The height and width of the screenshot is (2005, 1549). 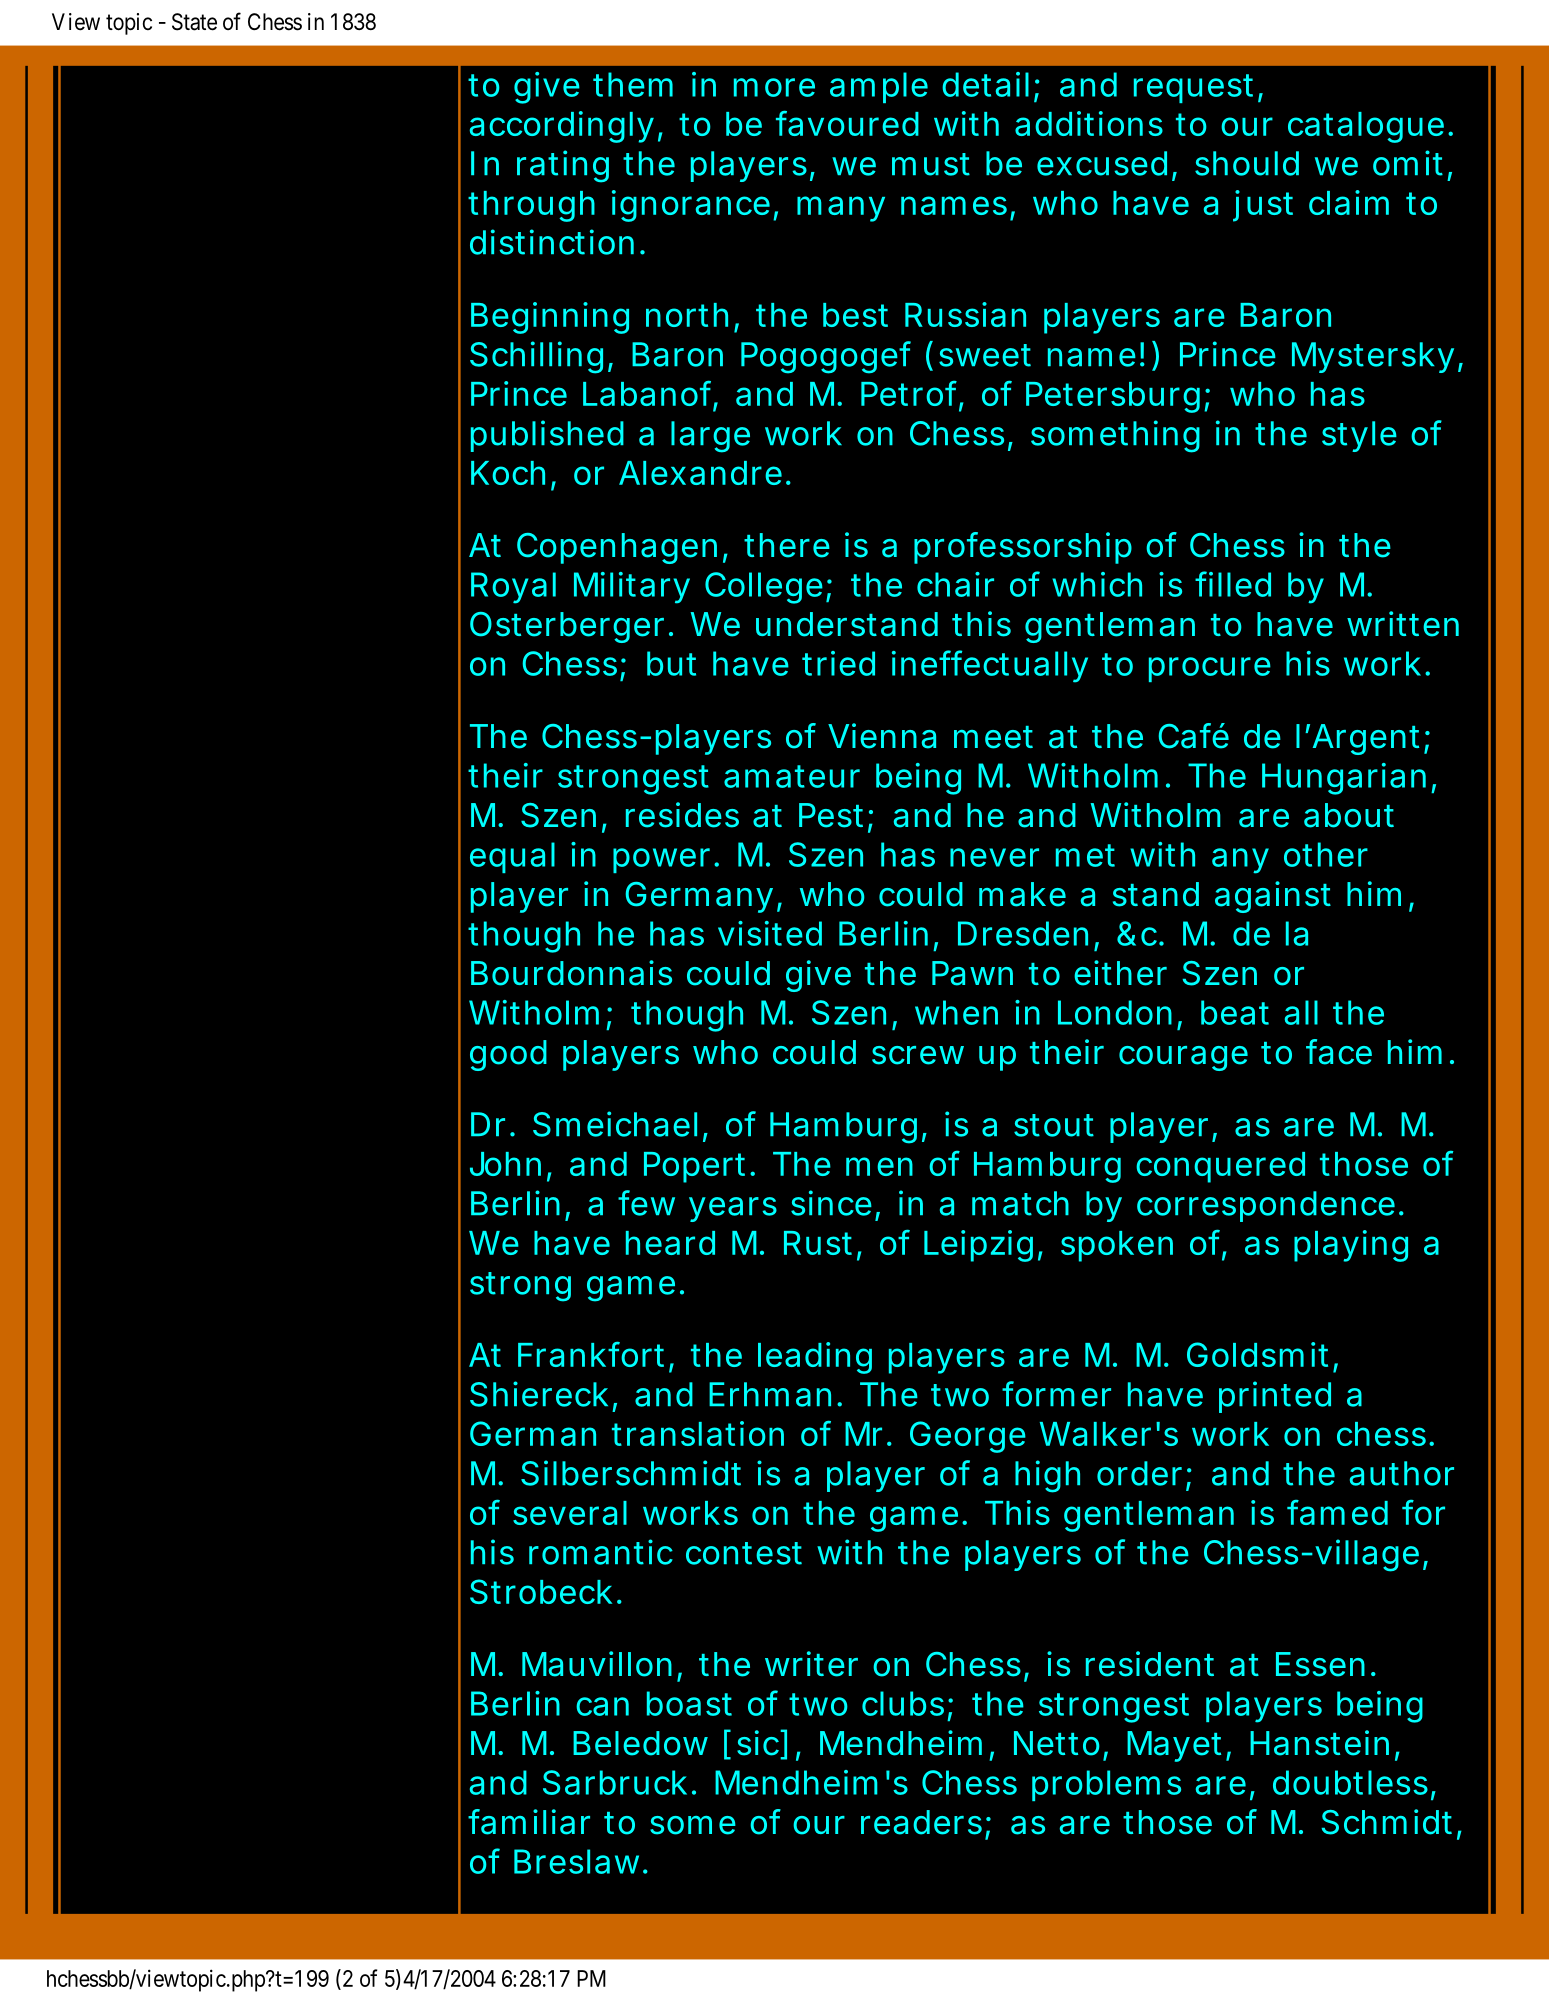 What do you see at coordinates (1350, 1782) in the screenshot?
I see `doubtless` at bounding box center [1350, 1782].
